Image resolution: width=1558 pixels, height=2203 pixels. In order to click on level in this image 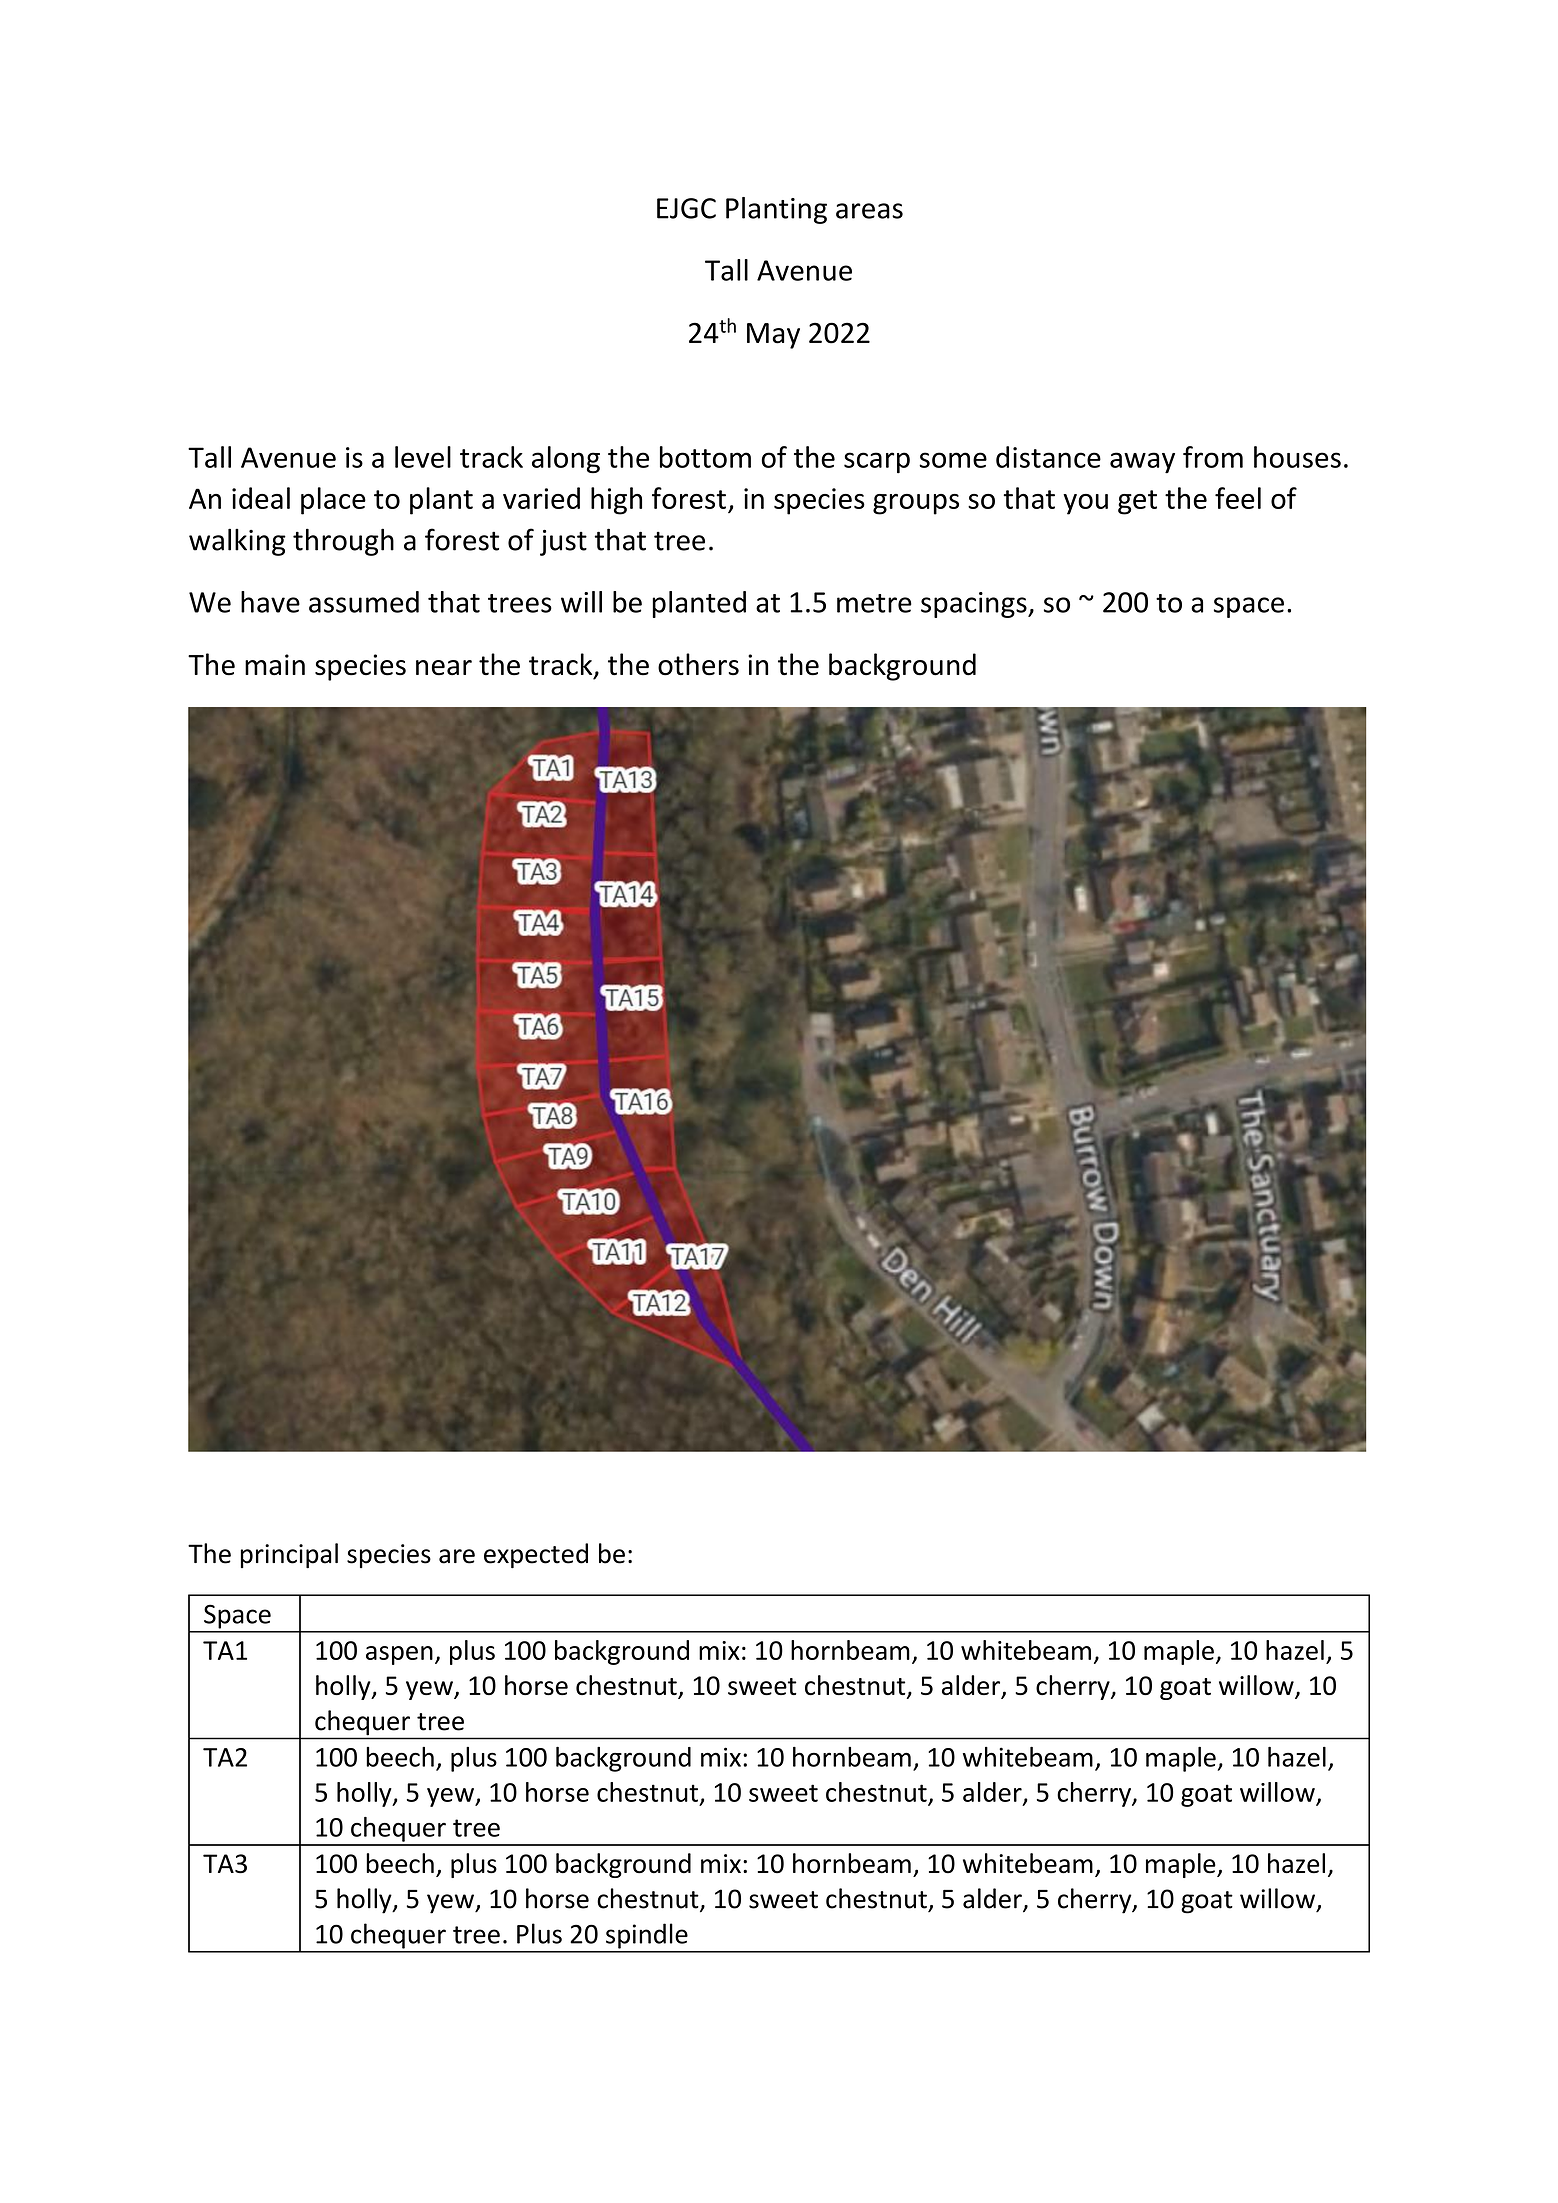, I will do `click(423, 457)`.
